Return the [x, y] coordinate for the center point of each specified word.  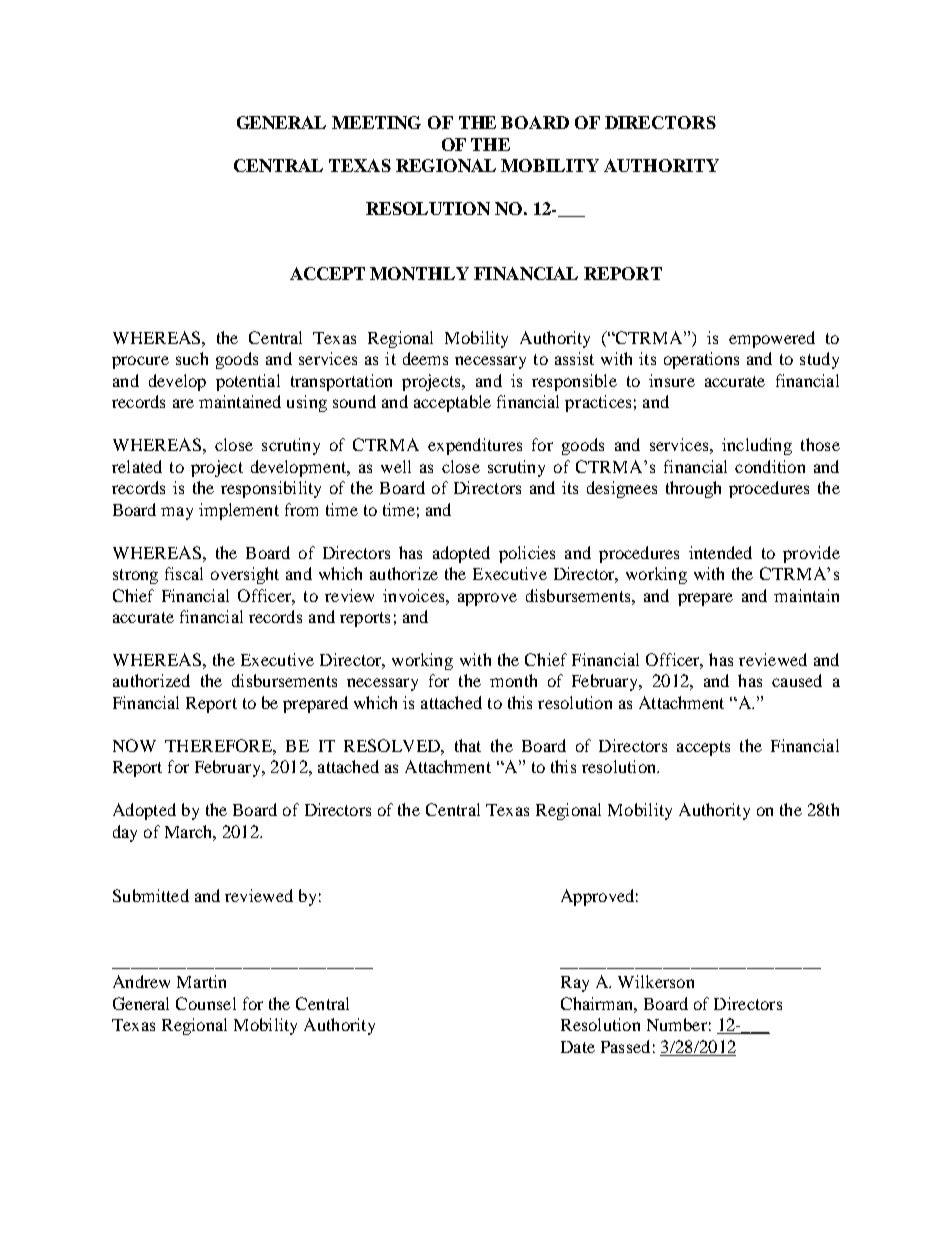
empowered [772, 339]
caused [797, 680]
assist [574, 358]
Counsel [206, 1003]
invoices [415, 595]
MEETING [376, 122]
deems [425, 358]
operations [701, 360]
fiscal [184, 573]
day [125, 833]
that [468, 745]
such [192, 358]
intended [720, 552]
